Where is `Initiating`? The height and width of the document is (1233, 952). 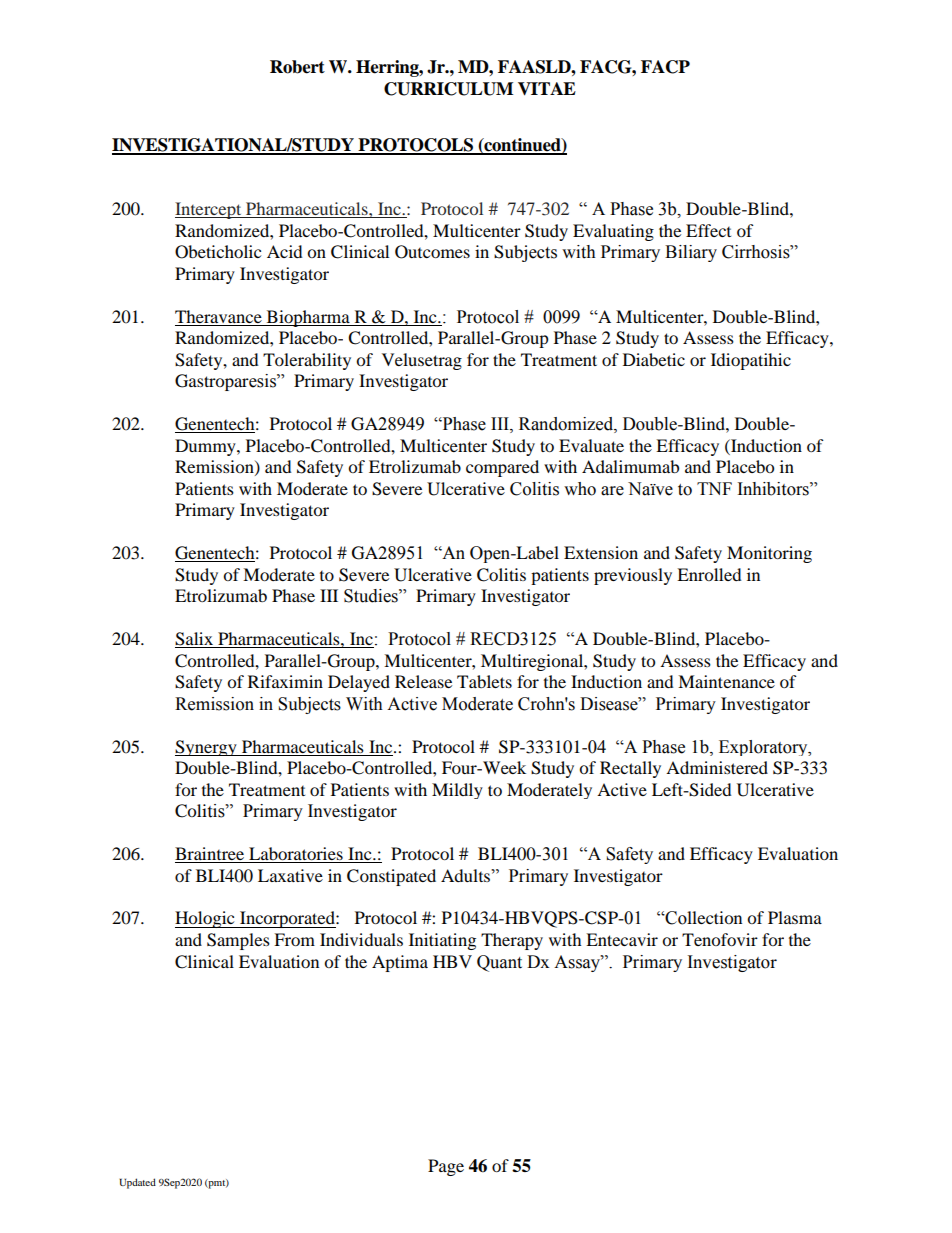 Initiating is located at coordinates (442, 941).
